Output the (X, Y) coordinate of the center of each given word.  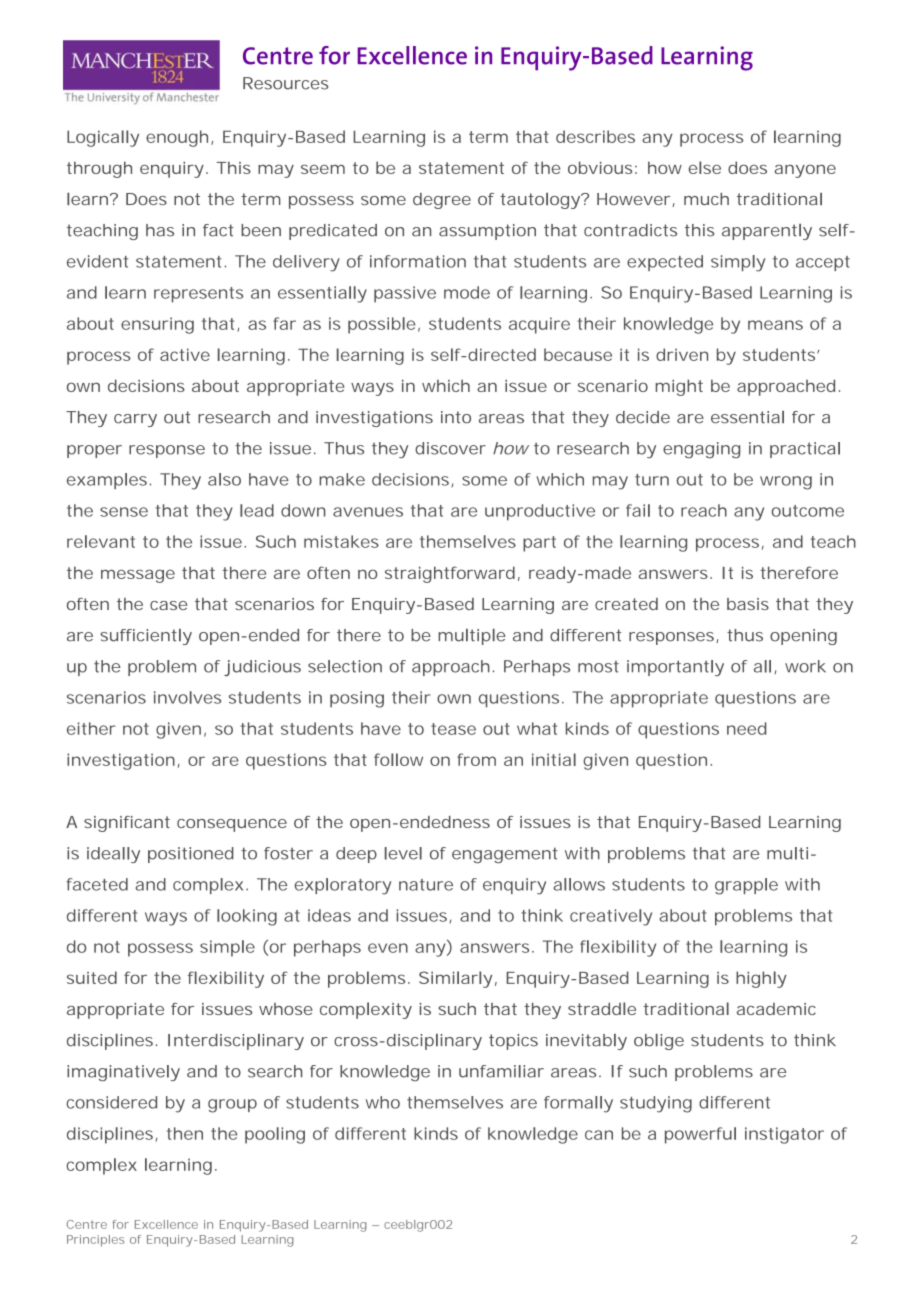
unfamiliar (501, 1071)
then (185, 1133)
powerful (700, 1135)
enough (177, 138)
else (704, 167)
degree (442, 201)
